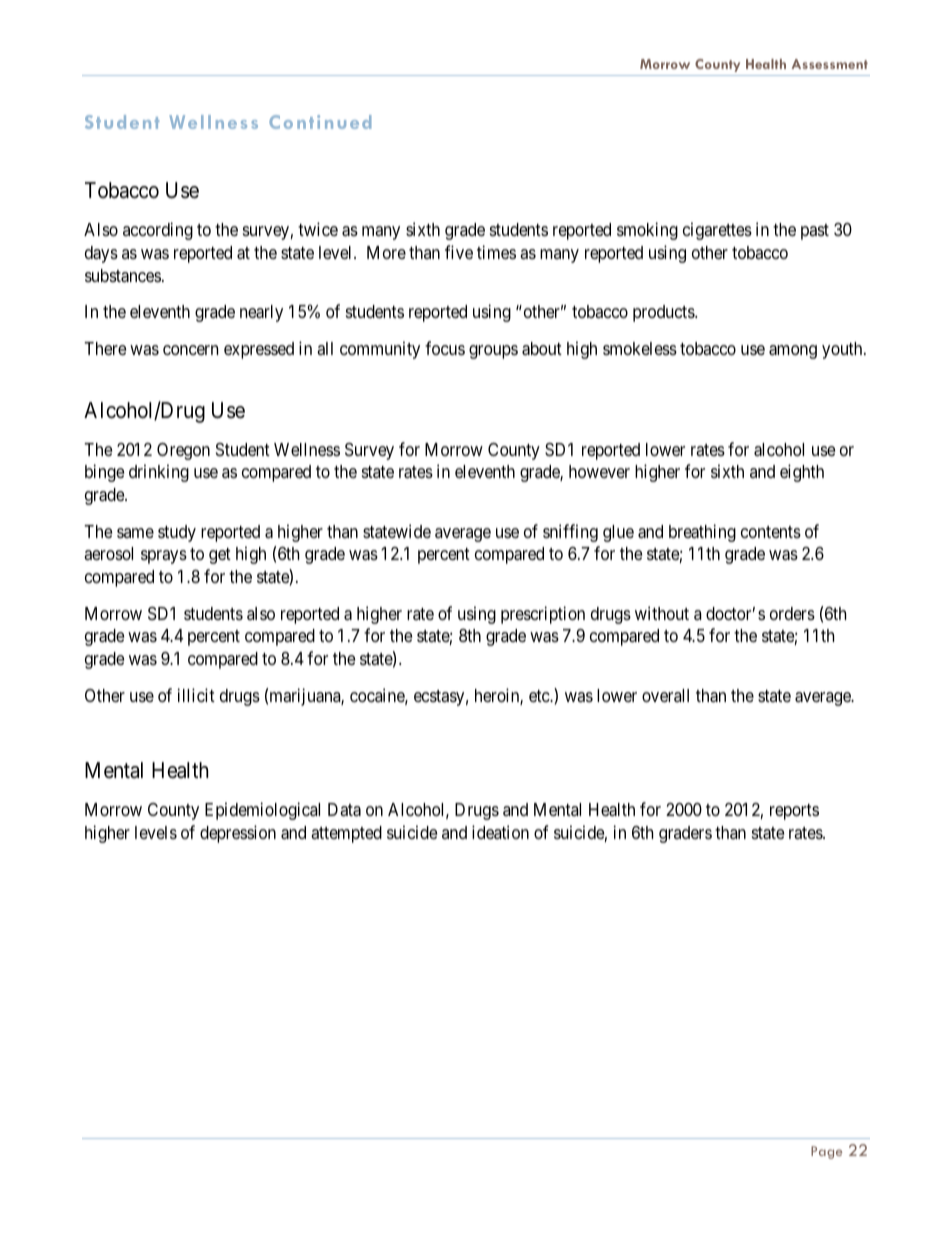  Describe the element at coordinates (183, 451) in the screenshot. I see `Oregon` at that location.
